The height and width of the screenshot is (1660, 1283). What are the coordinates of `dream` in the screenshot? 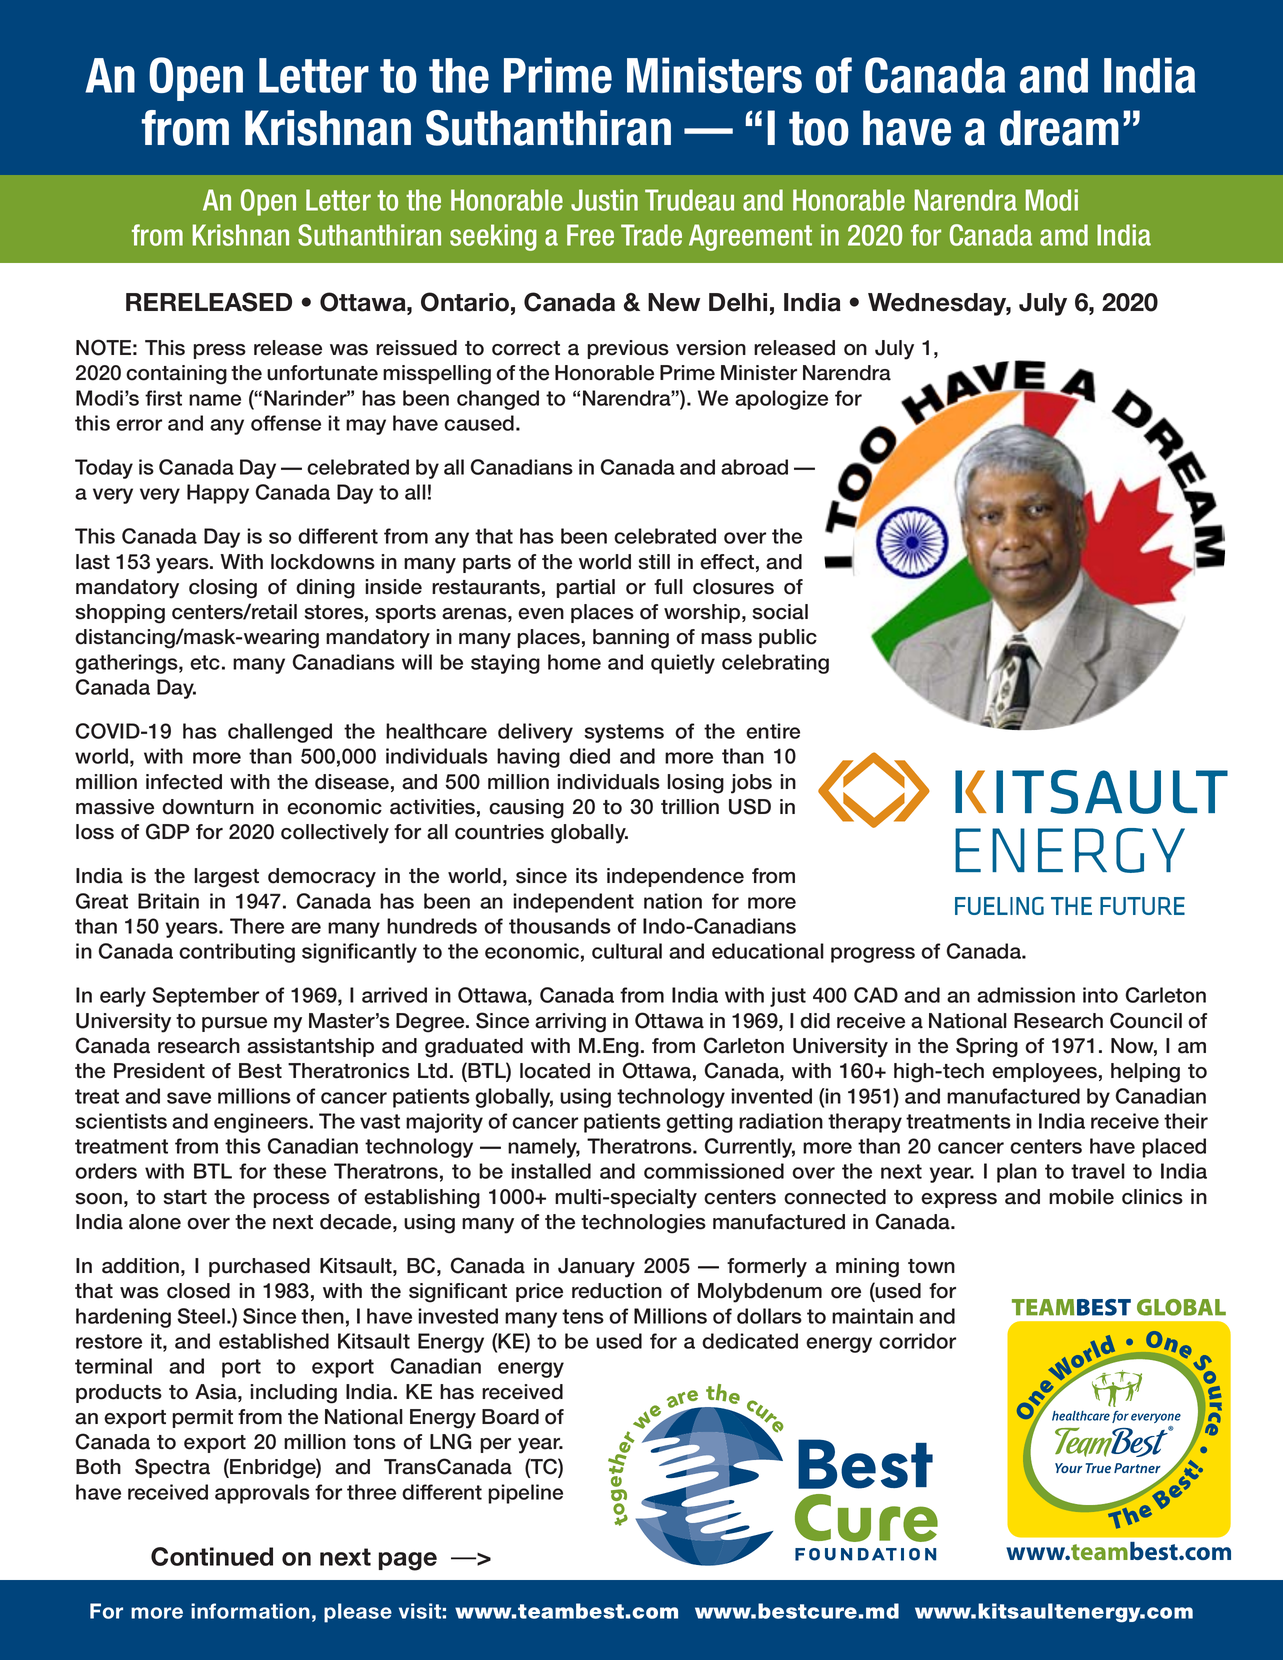 It's located at (1059, 128).
